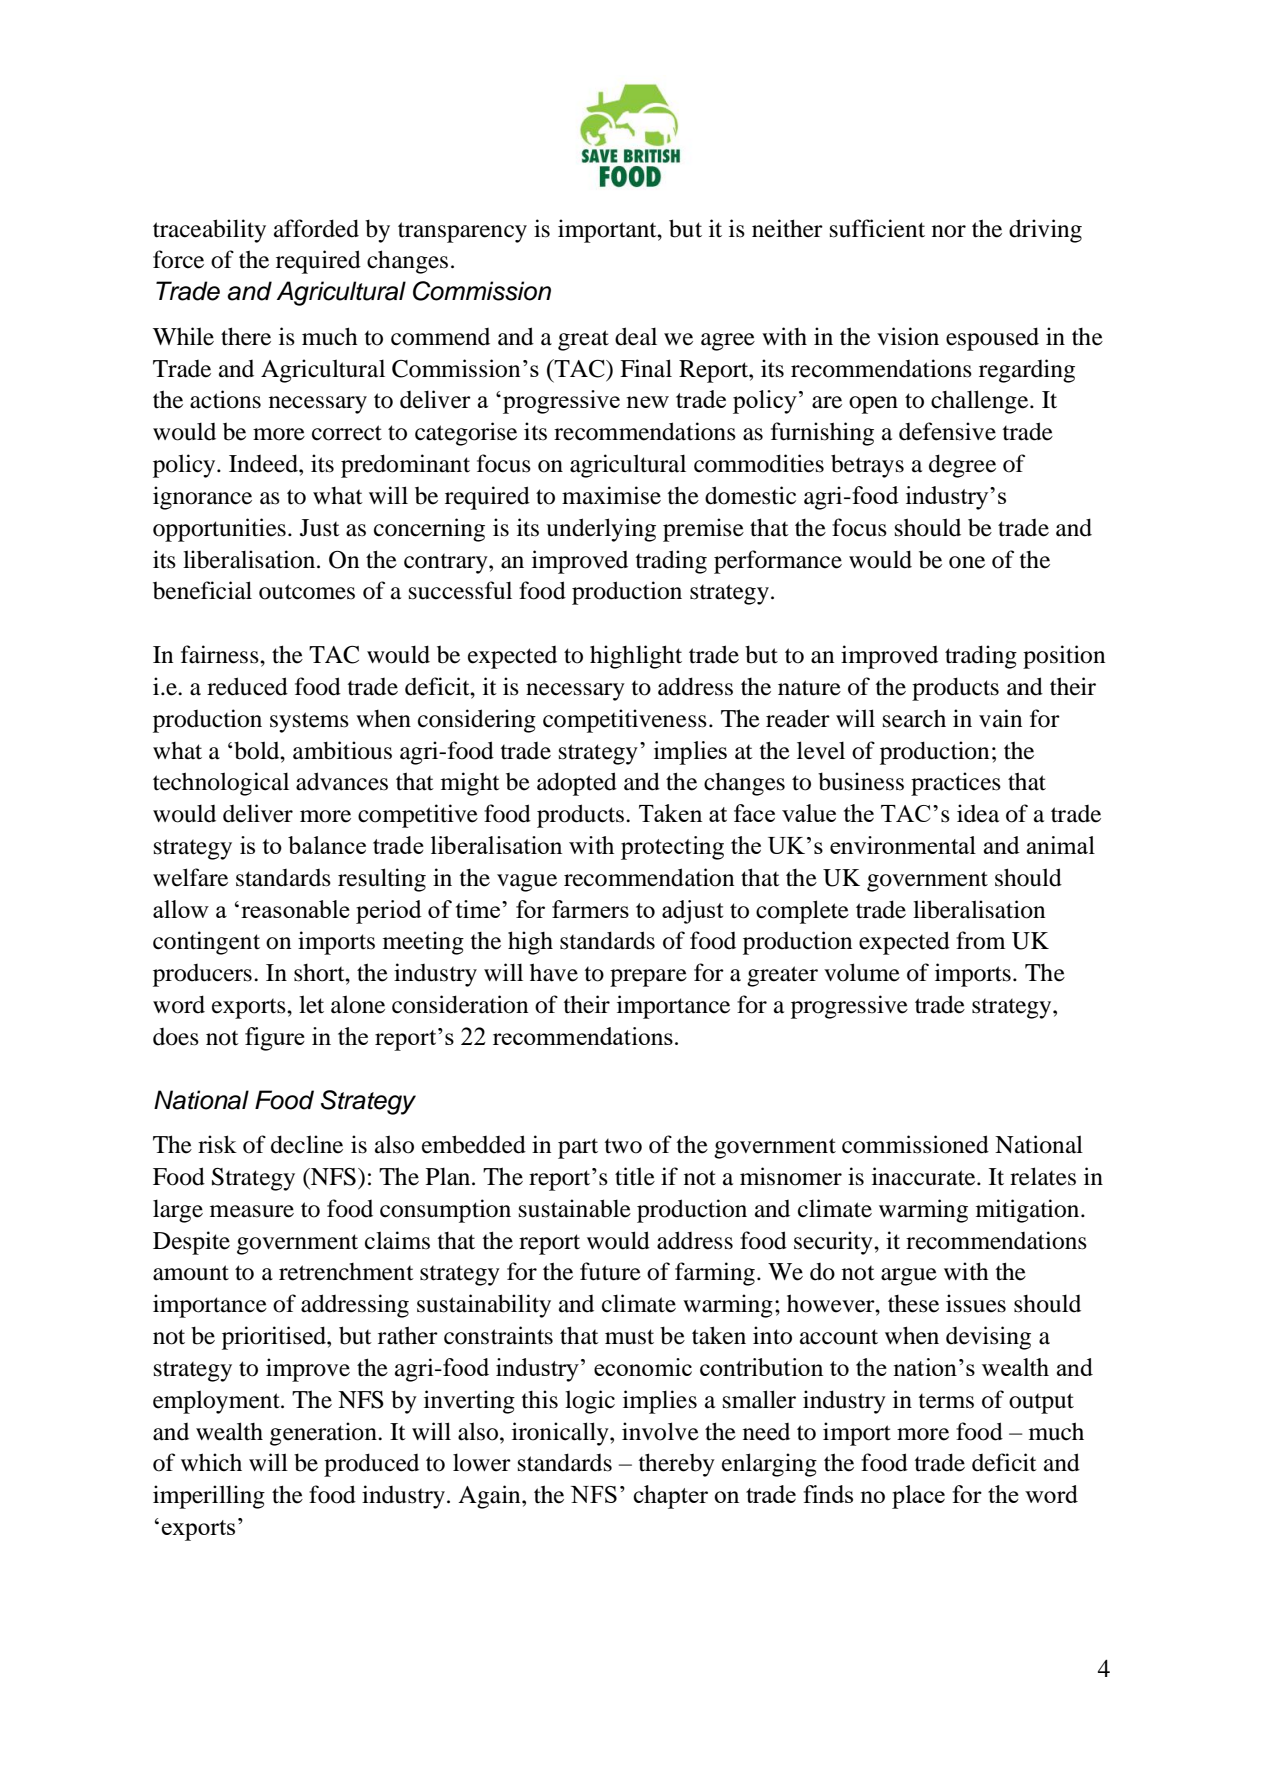 This document has width=1263, height=1786. What do you see at coordinates (925, 1176) in the document?
I see `inaccurate` at bounding box center [925, 1176].
